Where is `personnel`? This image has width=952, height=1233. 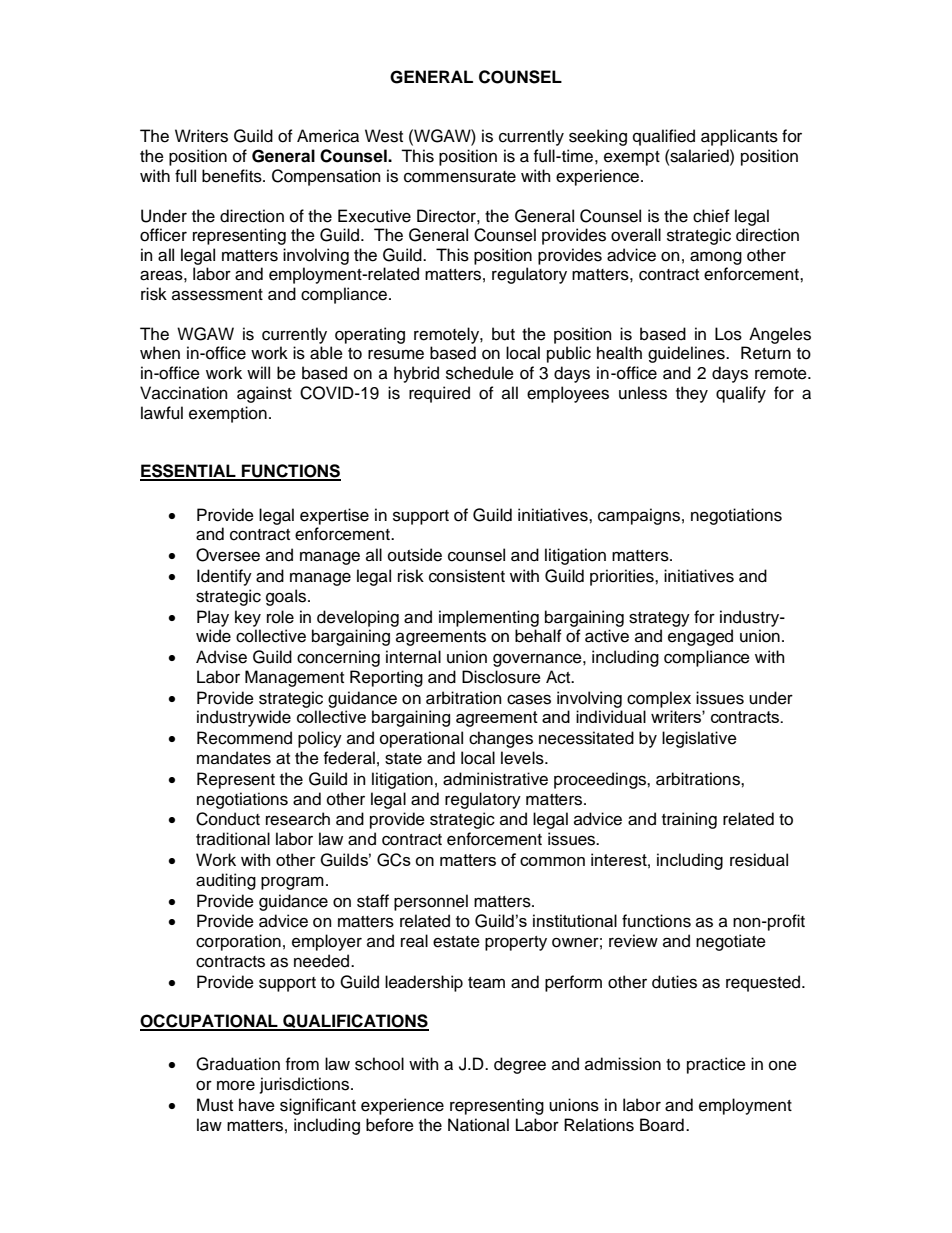
personnel is located at coordinates (431, 902).
